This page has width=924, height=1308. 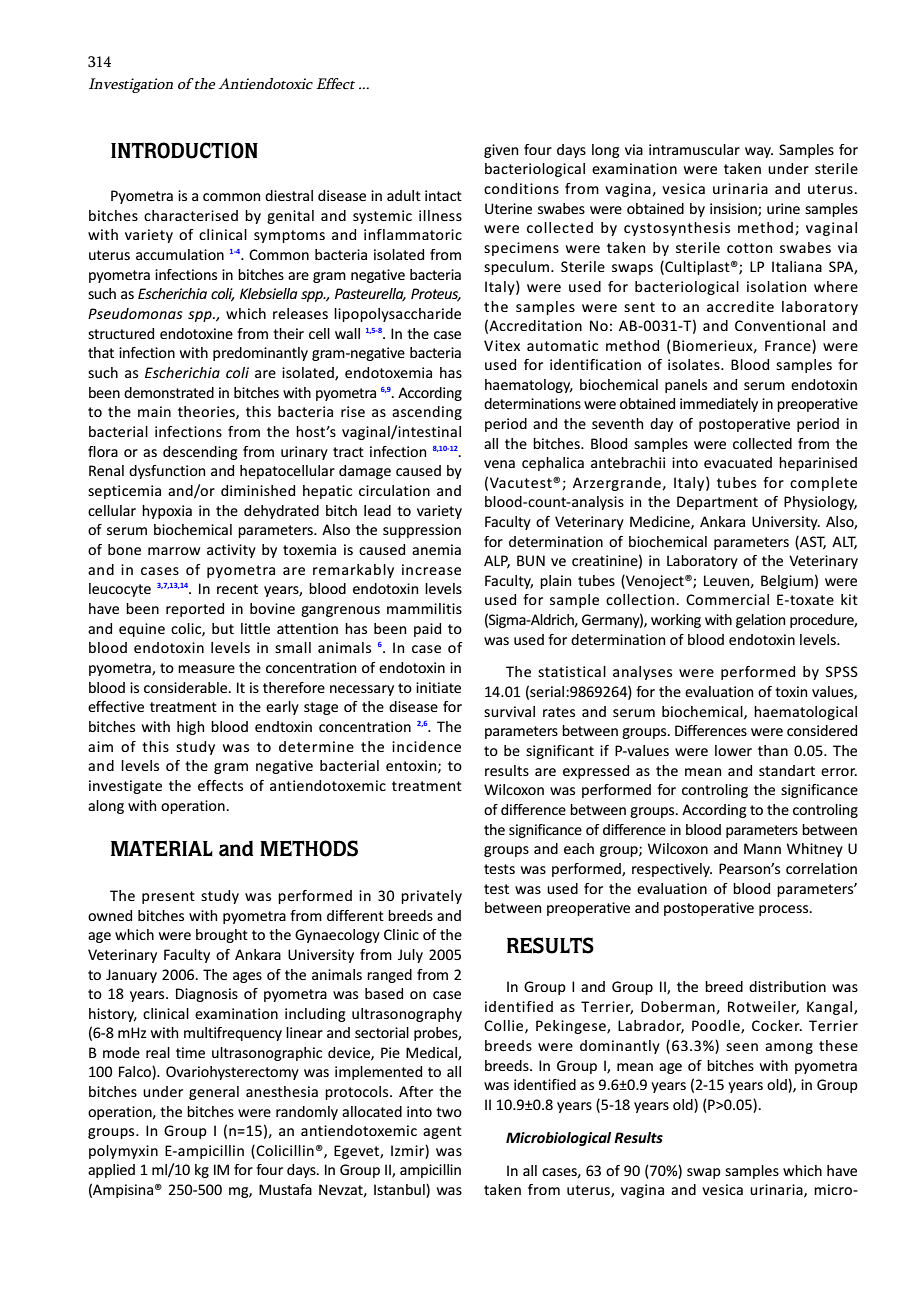 What do you see at coordinates (431, 569) in the page?
I see `increase` at bounding box center [431, 569].
